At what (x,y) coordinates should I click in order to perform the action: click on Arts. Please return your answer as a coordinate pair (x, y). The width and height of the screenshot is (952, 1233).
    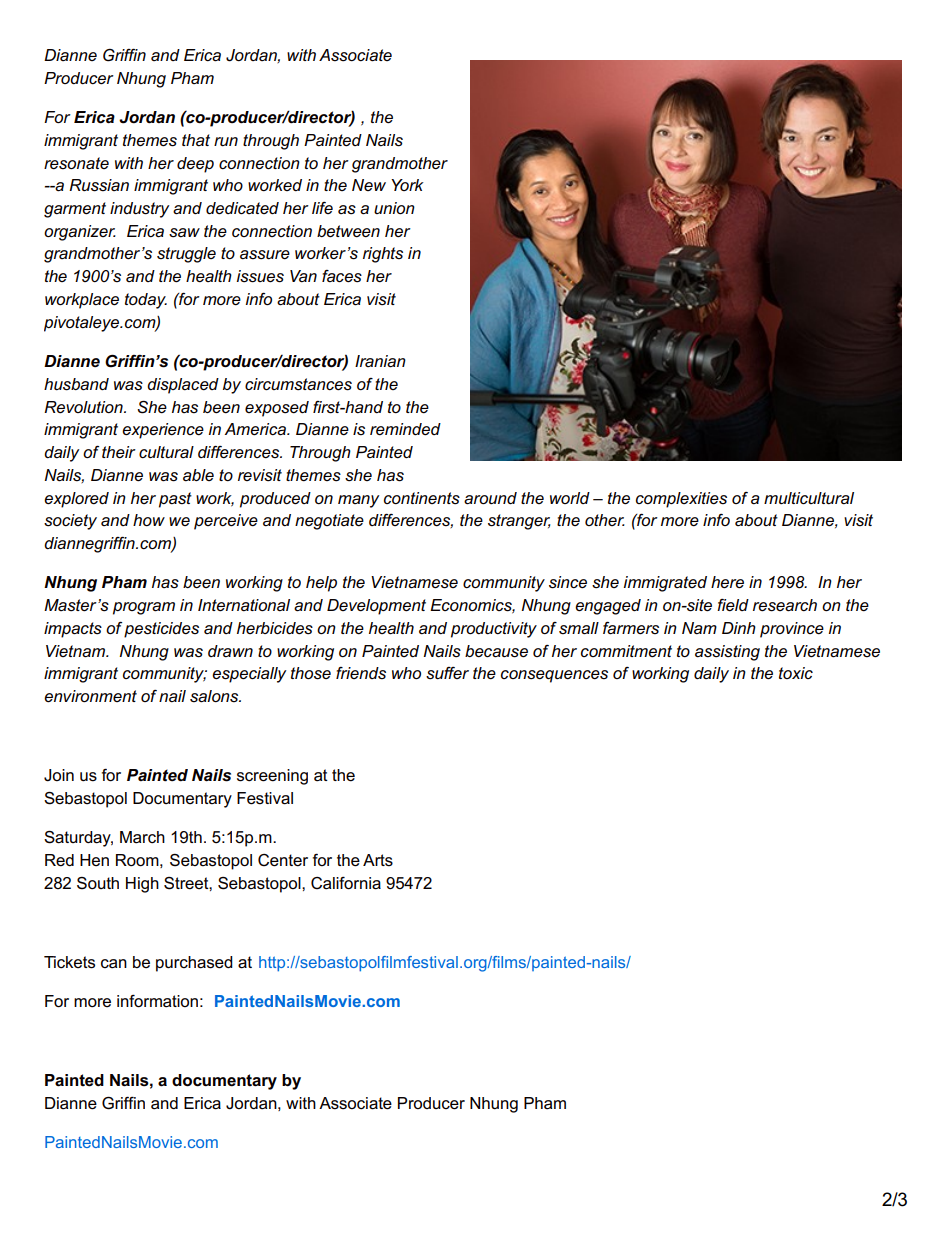
    Looking at the image, I should click on (378, 860).
